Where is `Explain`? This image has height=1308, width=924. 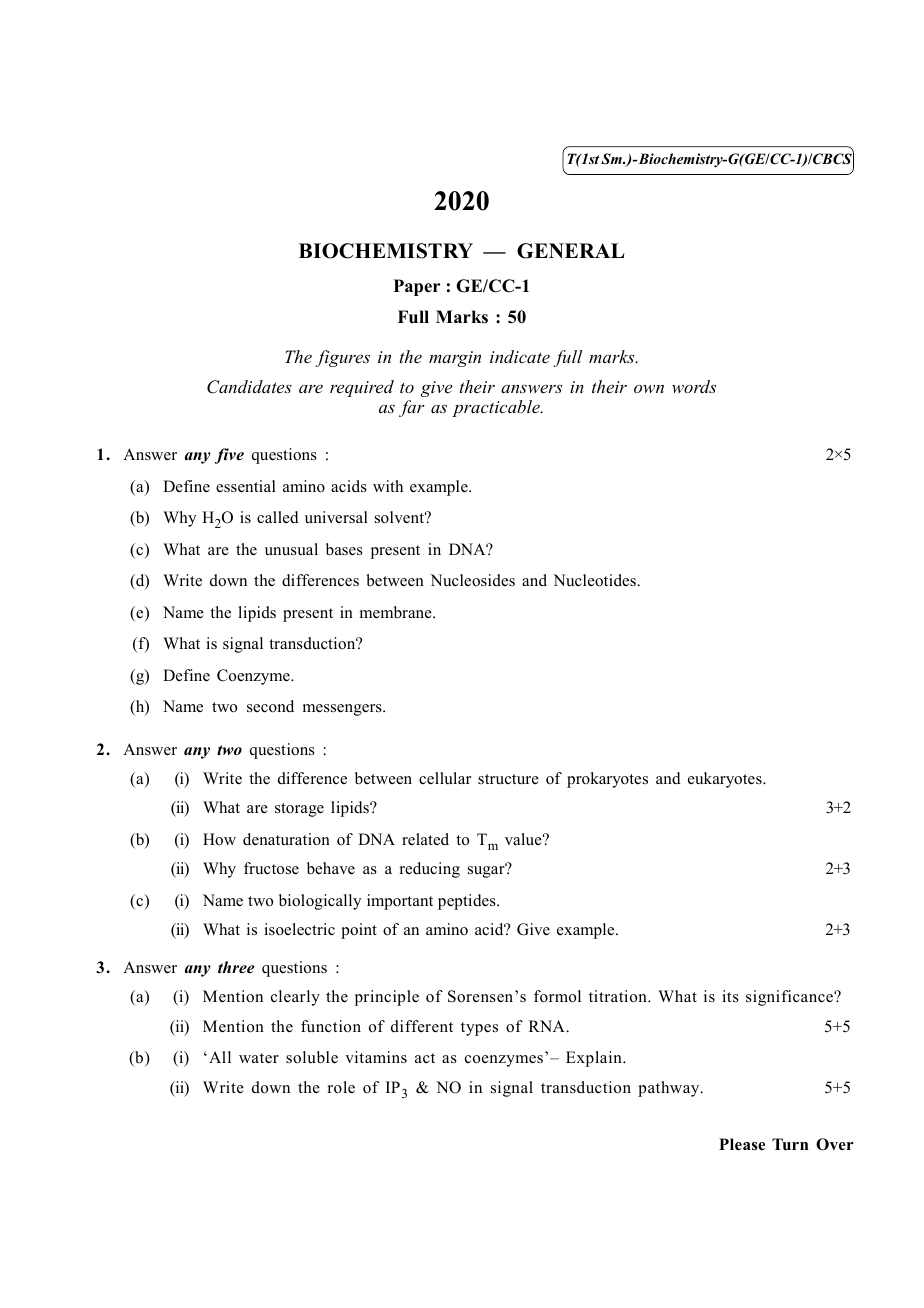
Explain is located at coordinates (595, 1059).
